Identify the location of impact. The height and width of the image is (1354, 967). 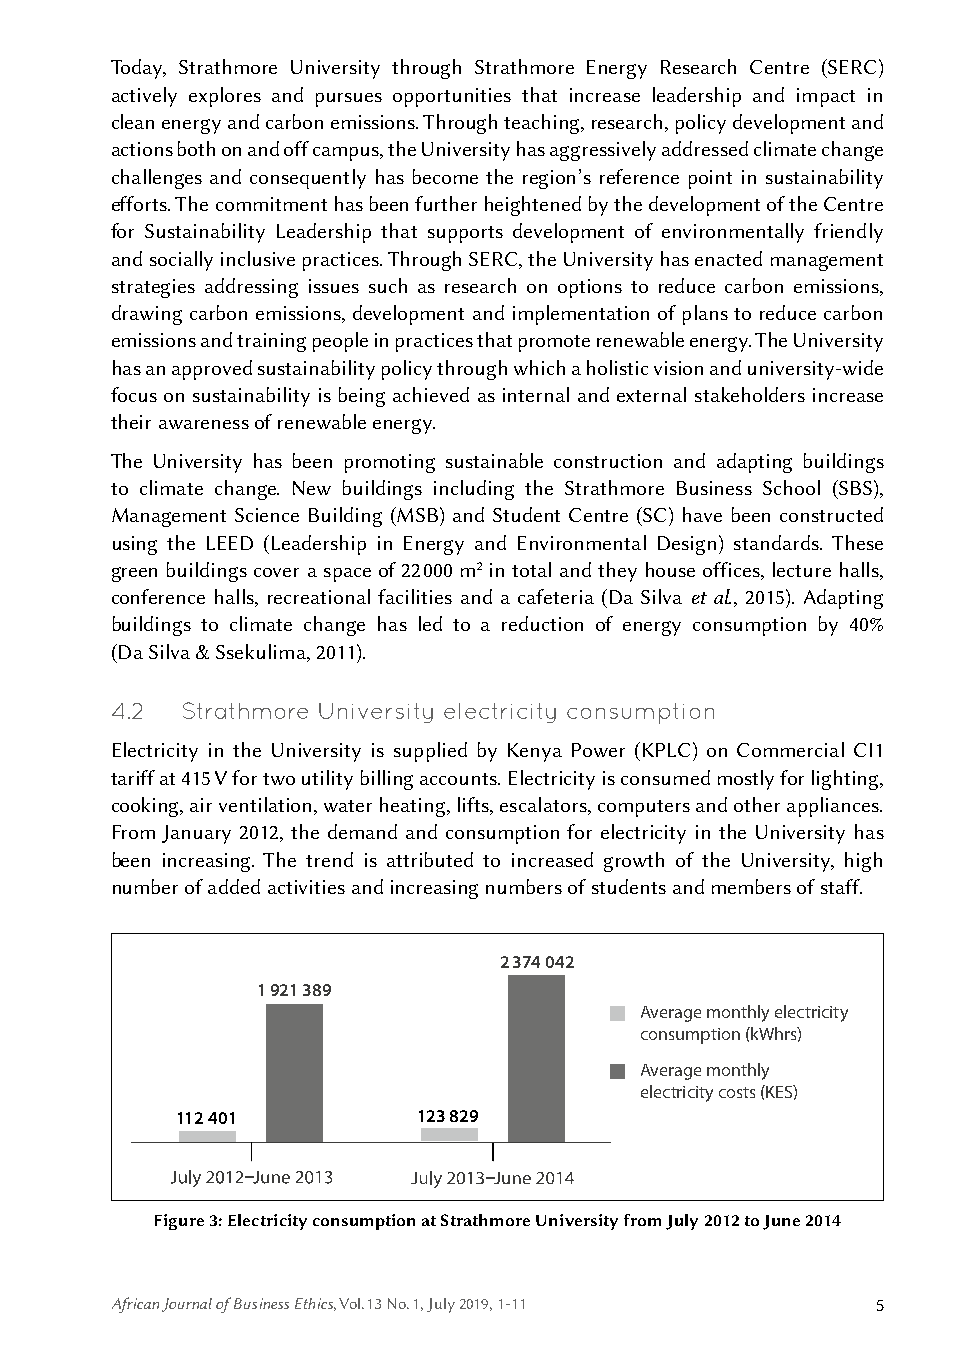
(826, 97).
